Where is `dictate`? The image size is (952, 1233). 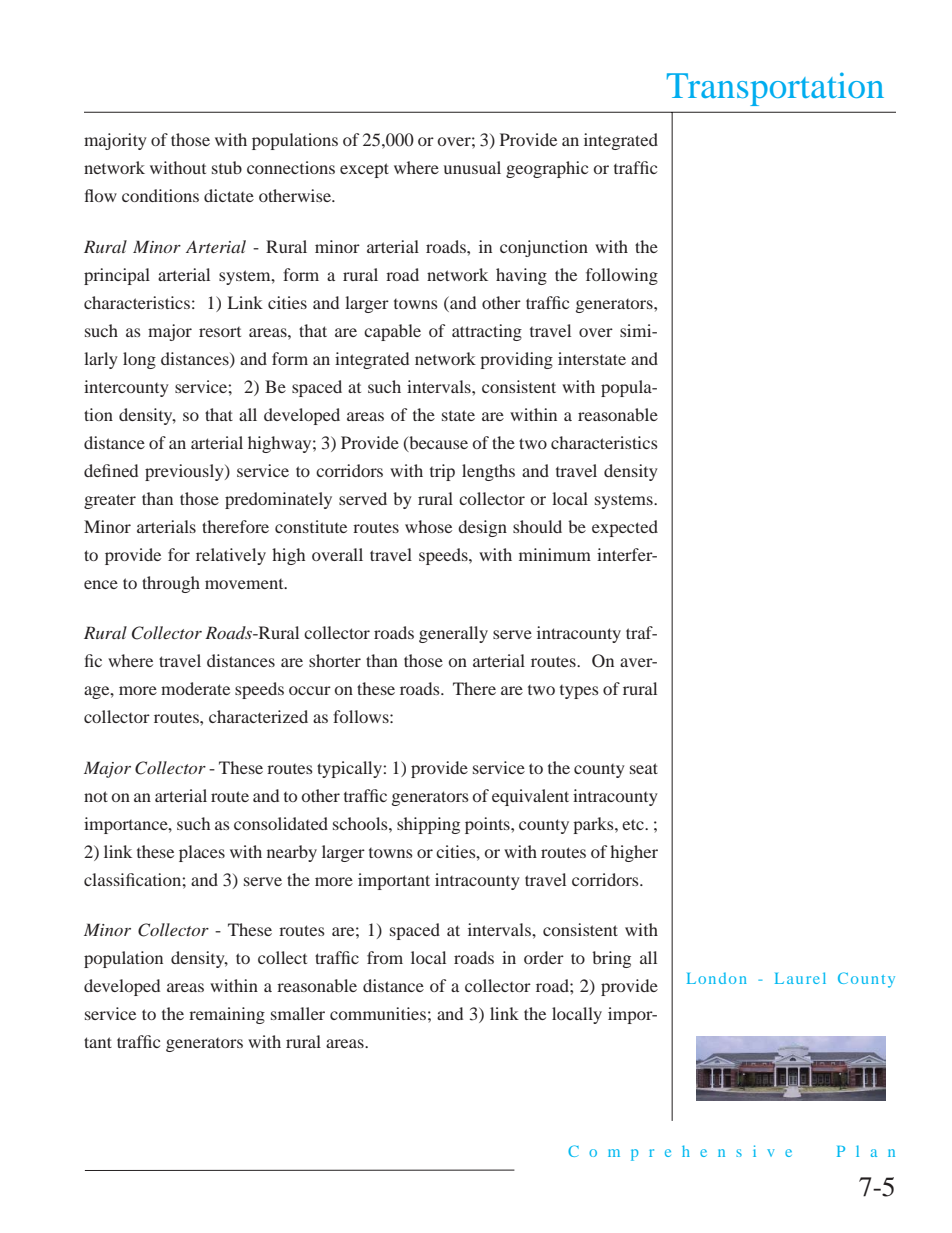
dictate is located at coordinates (229, 195).
